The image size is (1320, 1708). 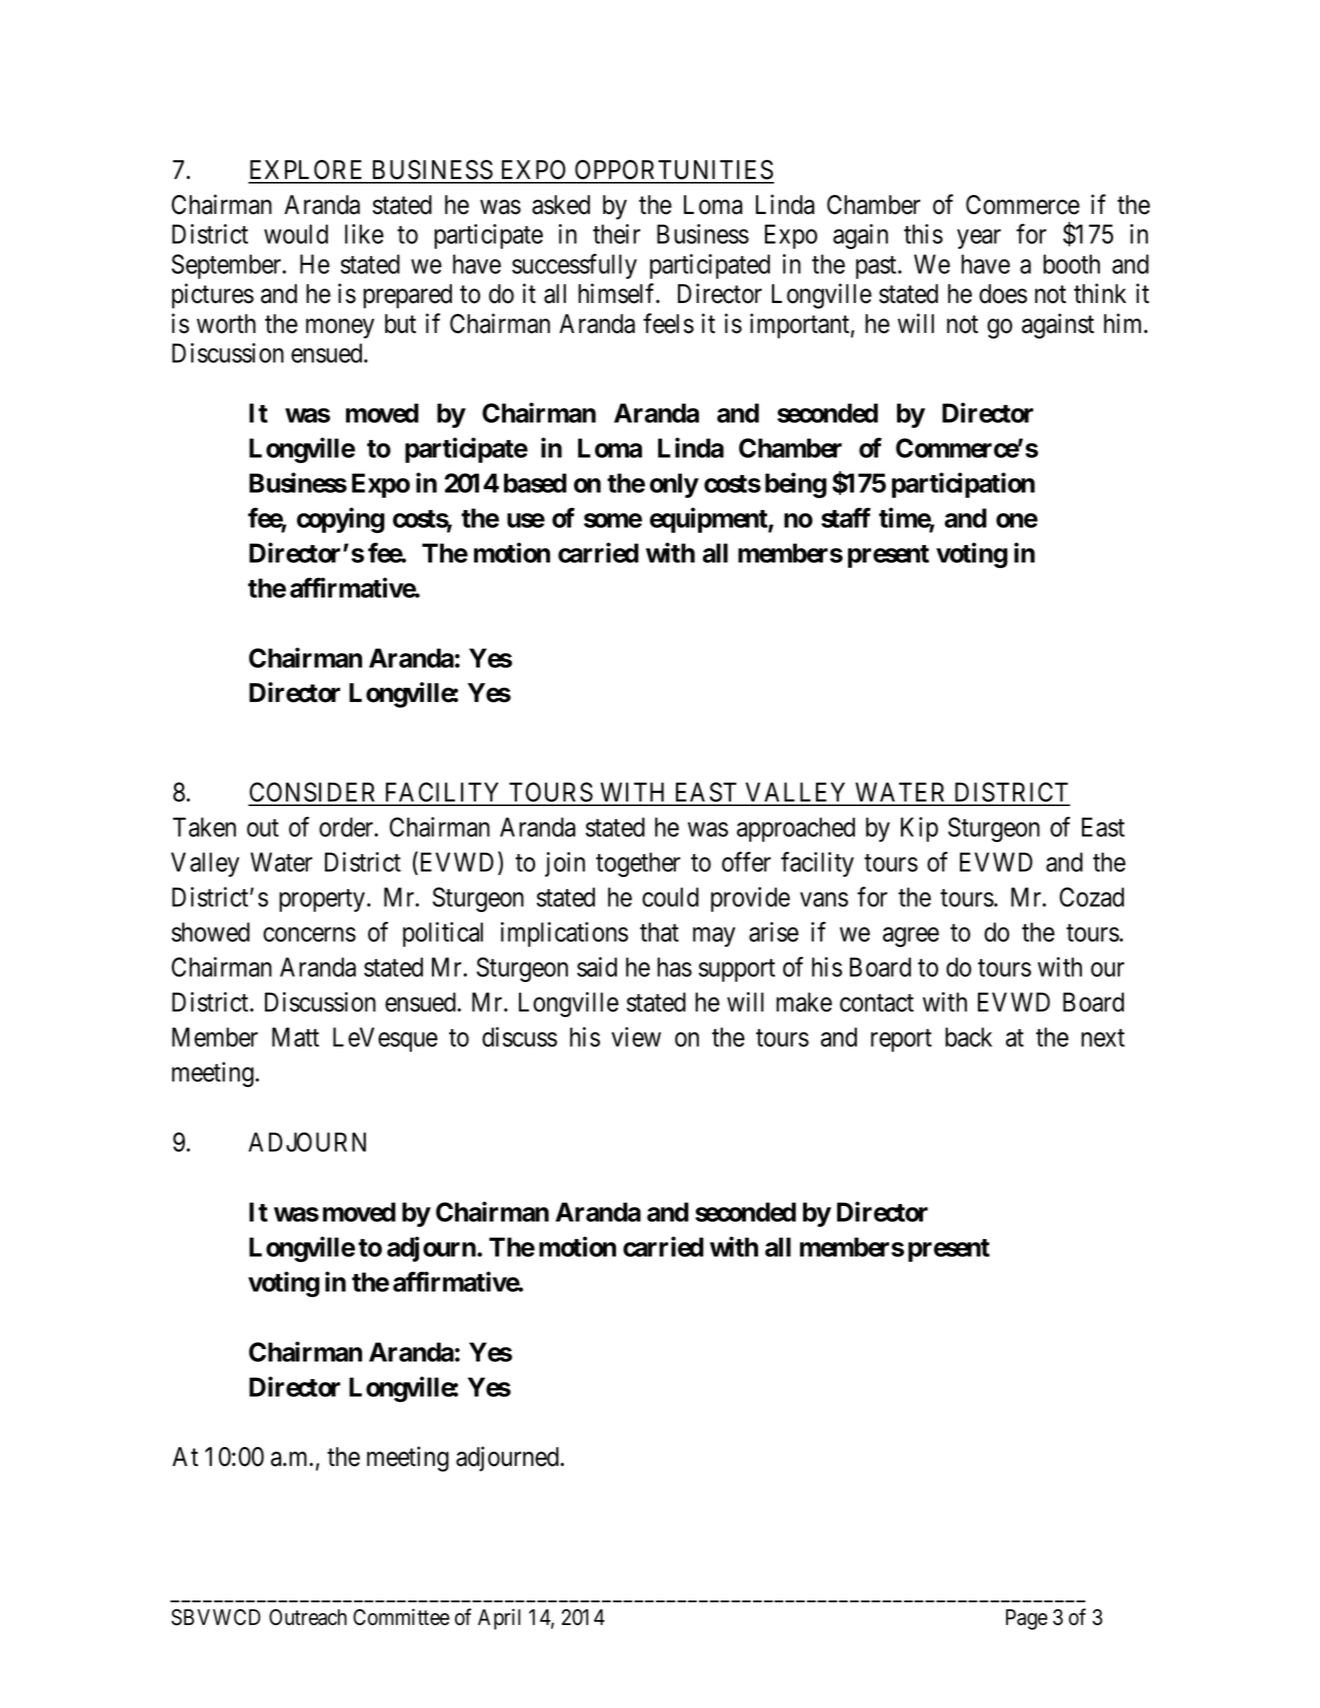 I want to click on together, so click(x=638, y=864).
